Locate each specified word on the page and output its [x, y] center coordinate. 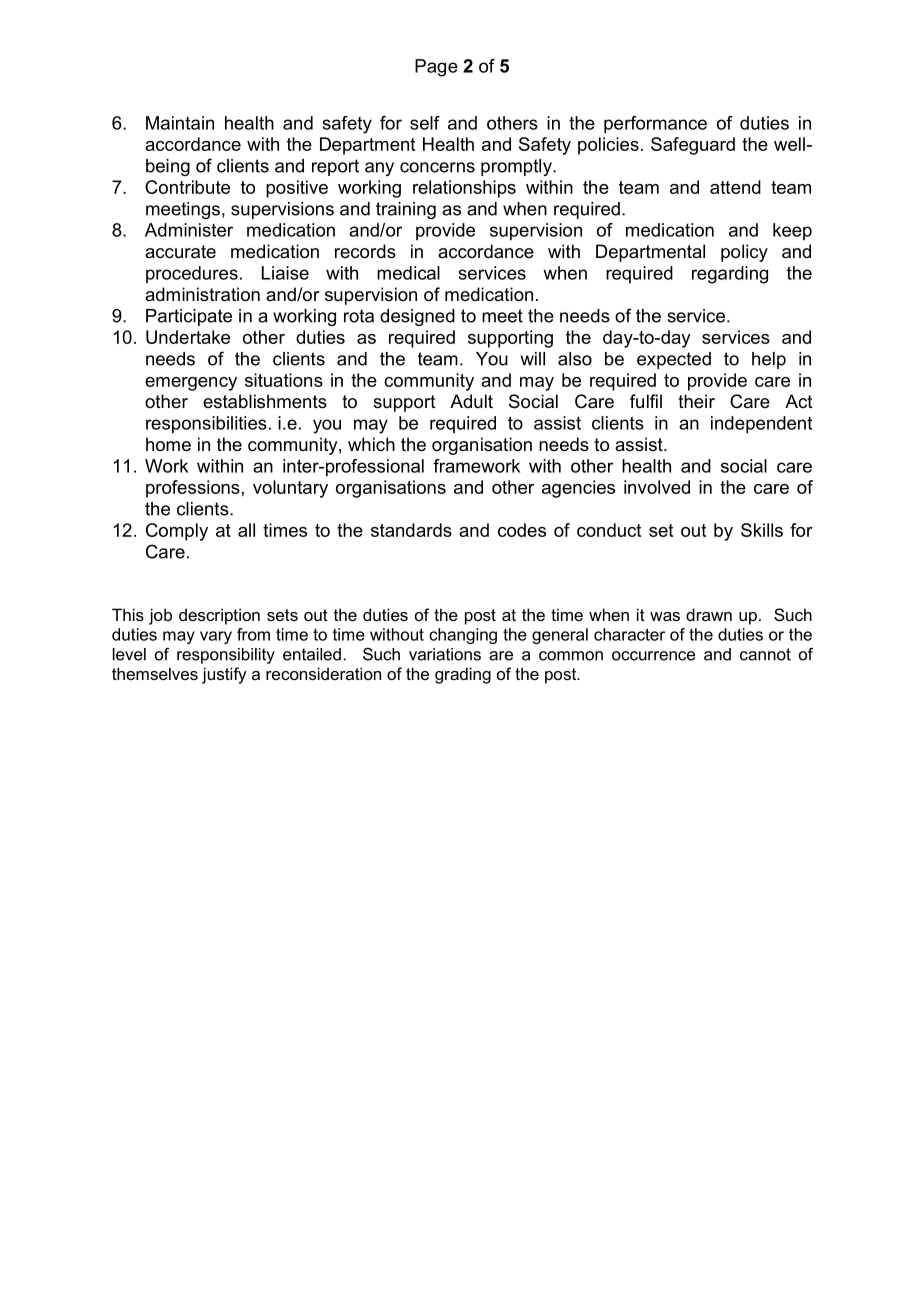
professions [193, 489]
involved [657, 487]
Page [436, 68]
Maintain [180, 123]
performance [655, 125]
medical [408, 273]
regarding [730, 275]
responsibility [226, 656]
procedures [192, 274]
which [371, 444]
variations [445, 654]
